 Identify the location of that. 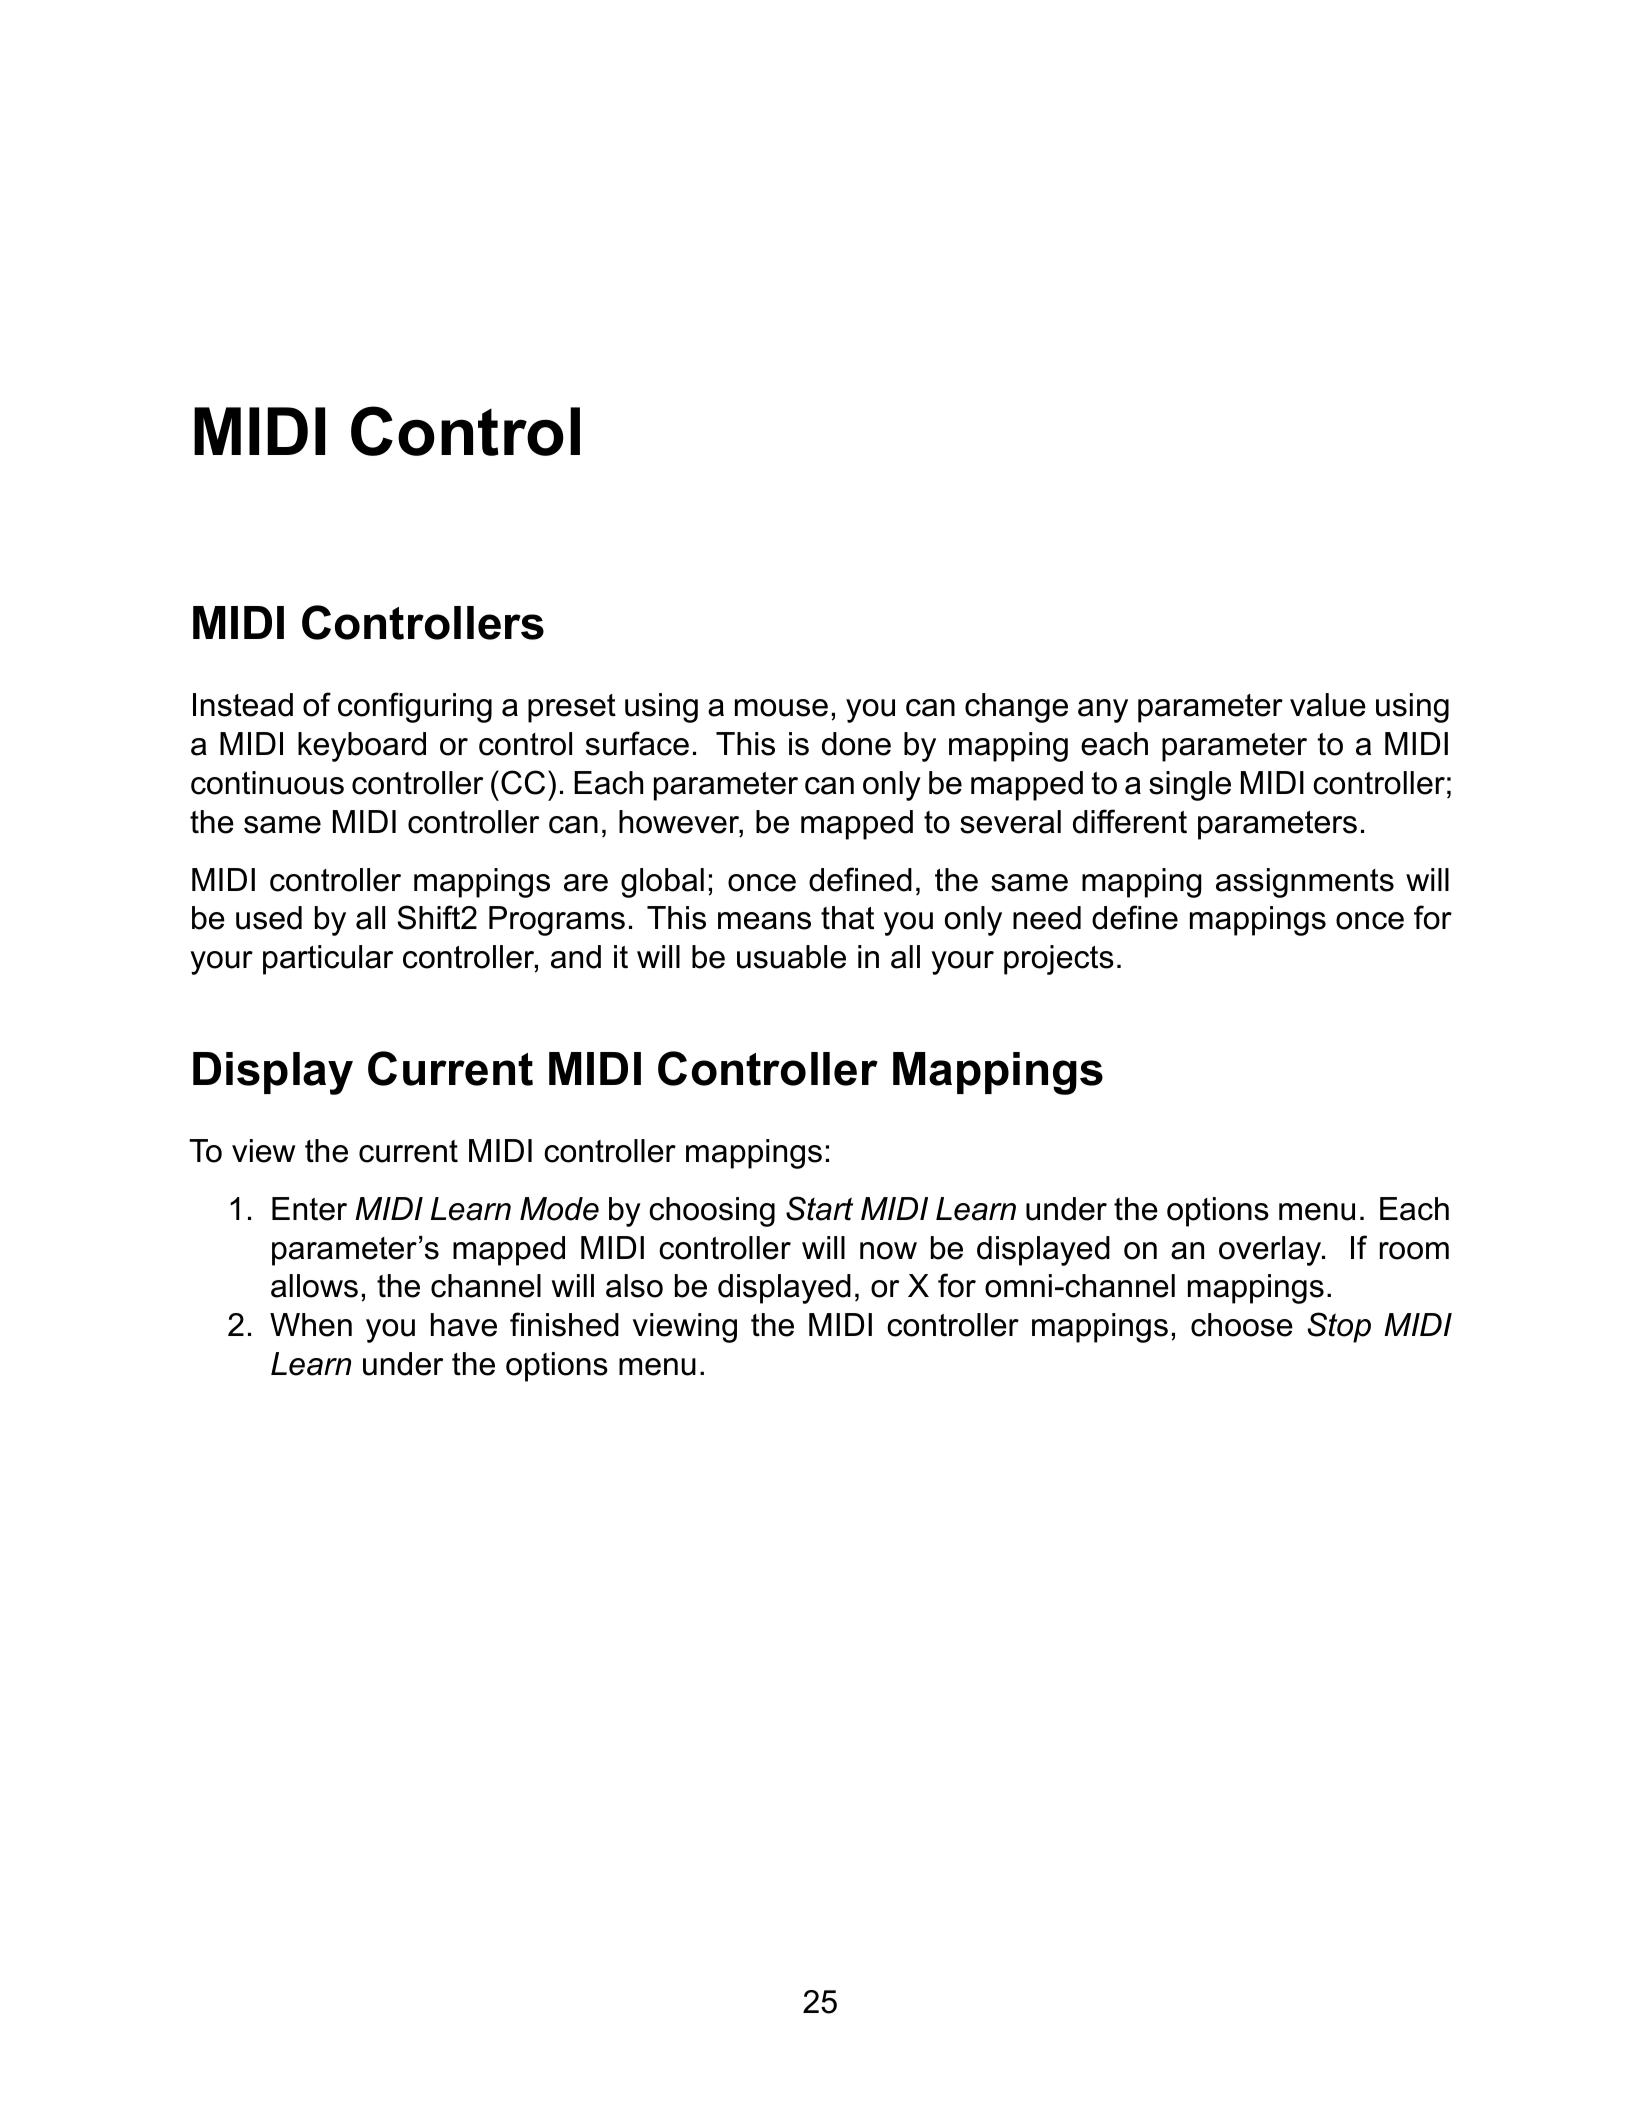
(847, 918).
